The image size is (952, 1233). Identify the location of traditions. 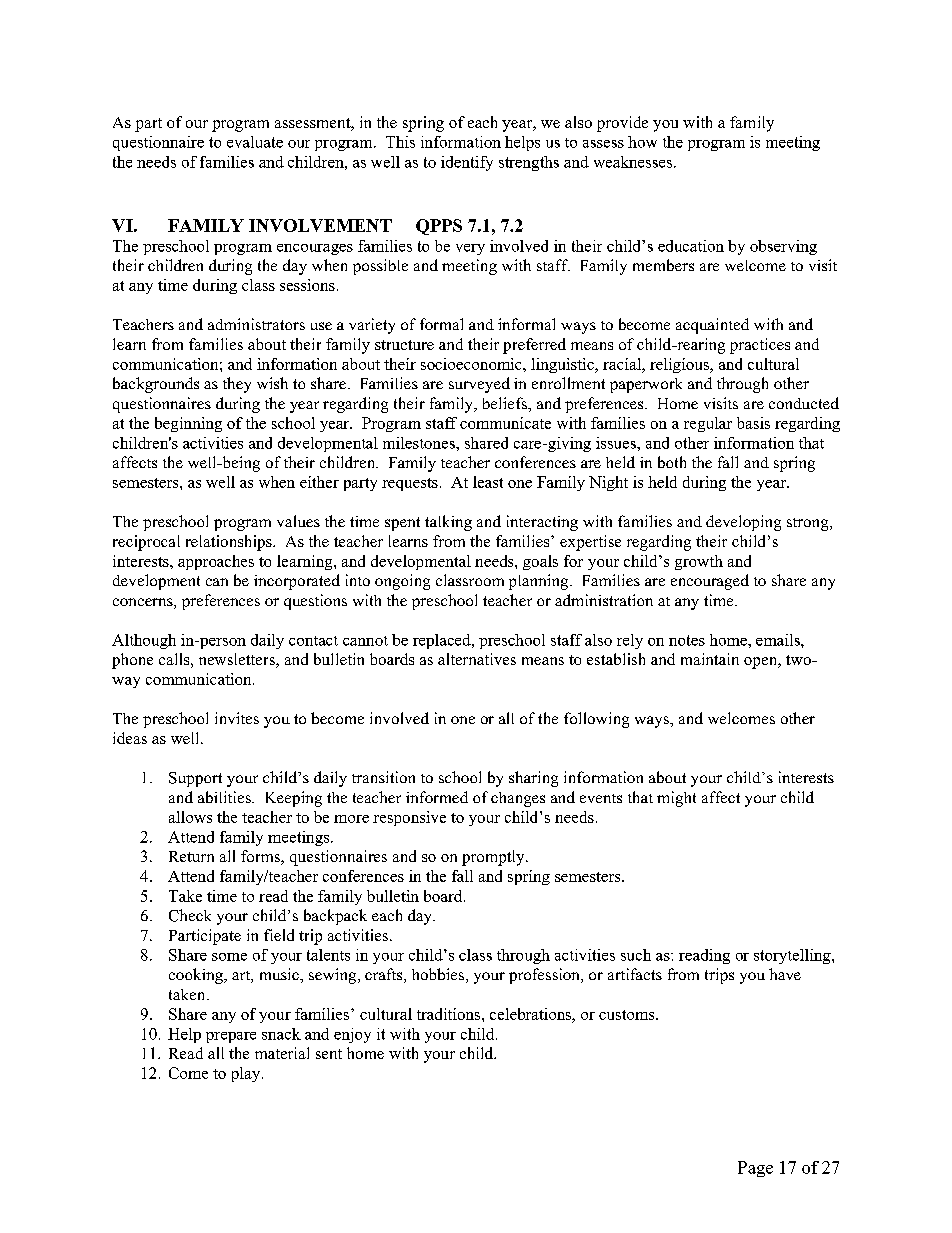
(450, 1014).
